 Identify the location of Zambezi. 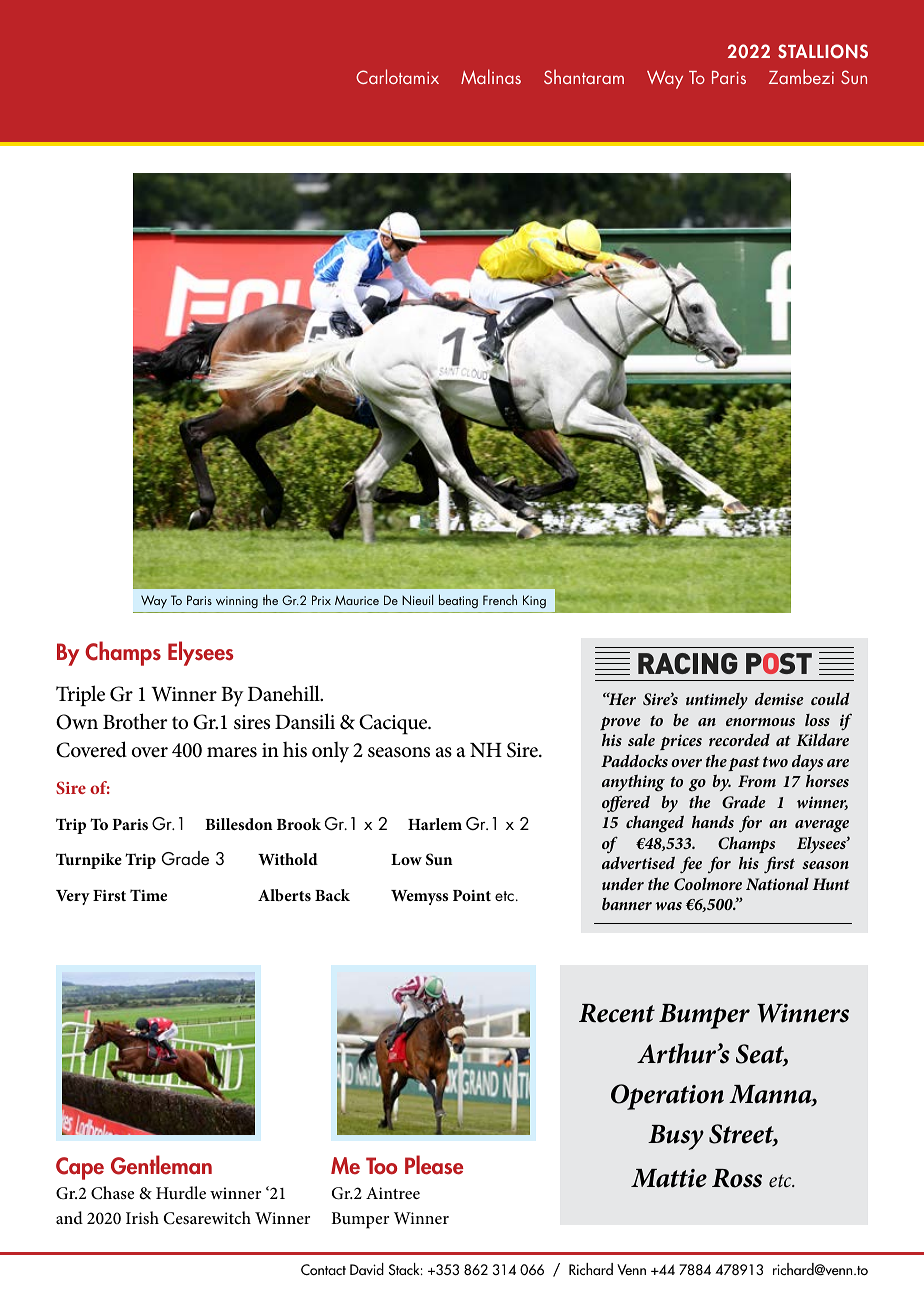
(801, 76).
